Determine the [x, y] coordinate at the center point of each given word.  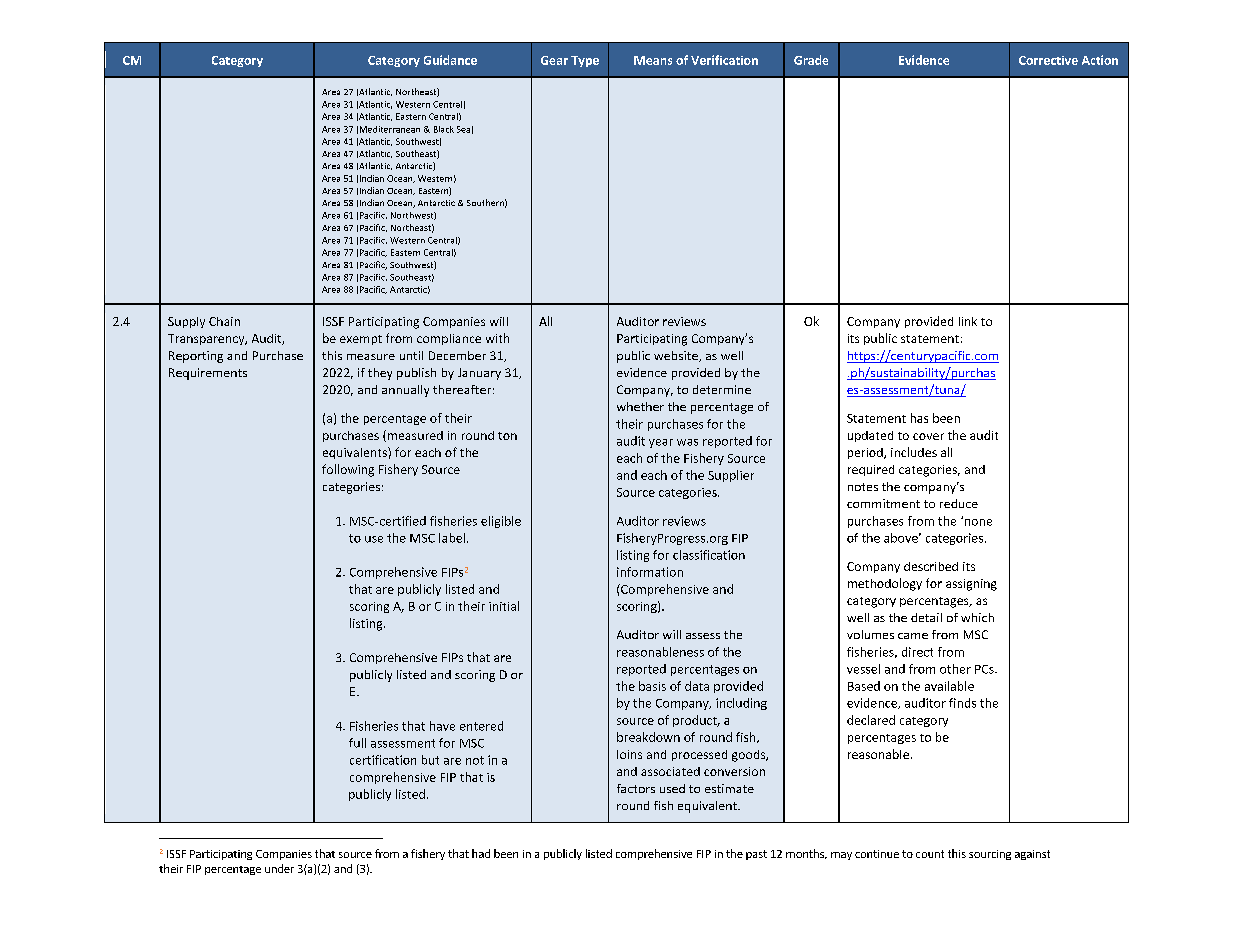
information [650, 572]
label [452, 538]
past [756, 855]
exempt [361, 340]
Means [653, 60]
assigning [971, 585]
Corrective [1048, 60]
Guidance [450, 60]
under [279, 868]
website [677, 356]
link [968, 321]
